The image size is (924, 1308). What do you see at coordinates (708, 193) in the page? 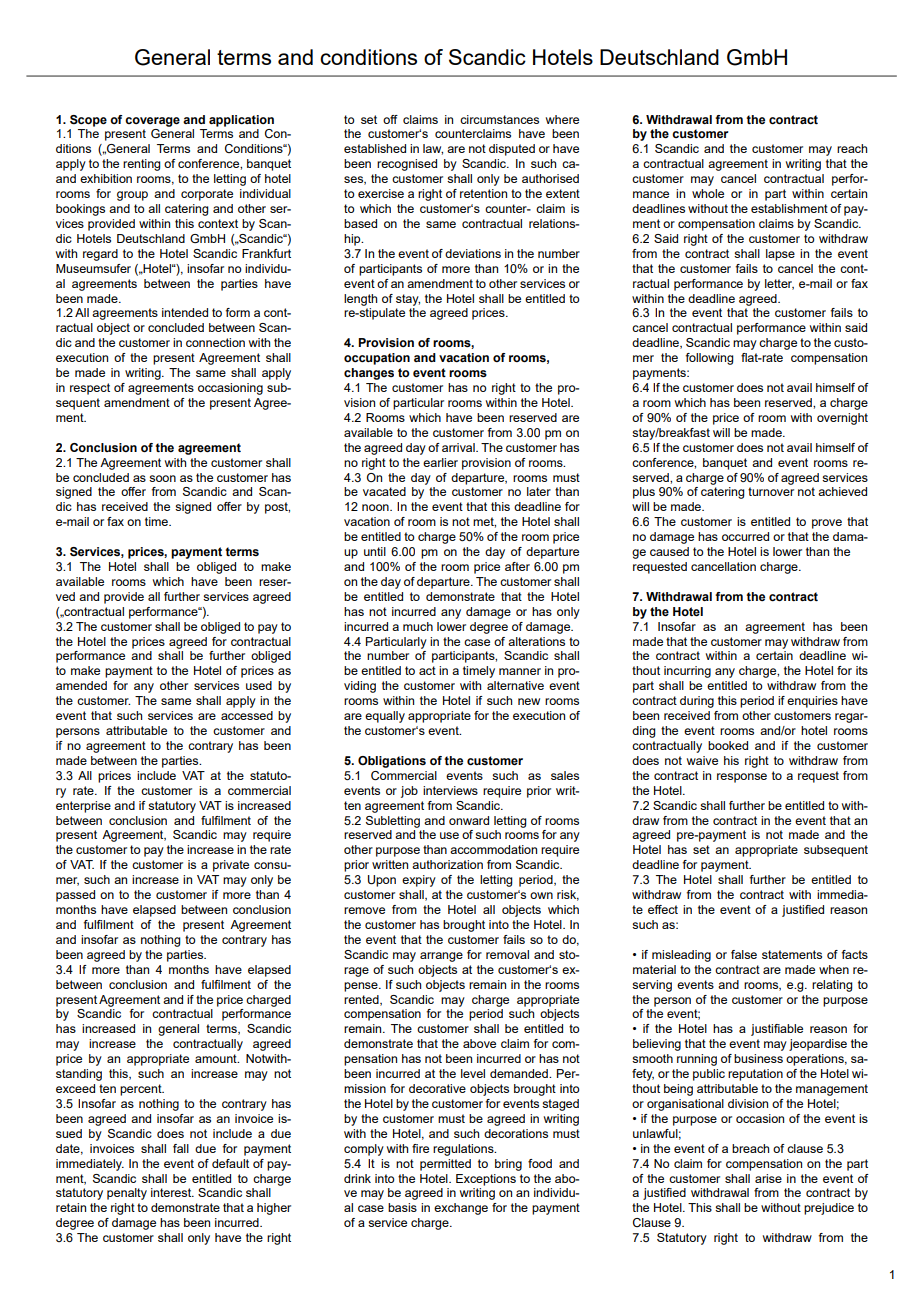
I see `whole` at bounding box center [708, 193].
